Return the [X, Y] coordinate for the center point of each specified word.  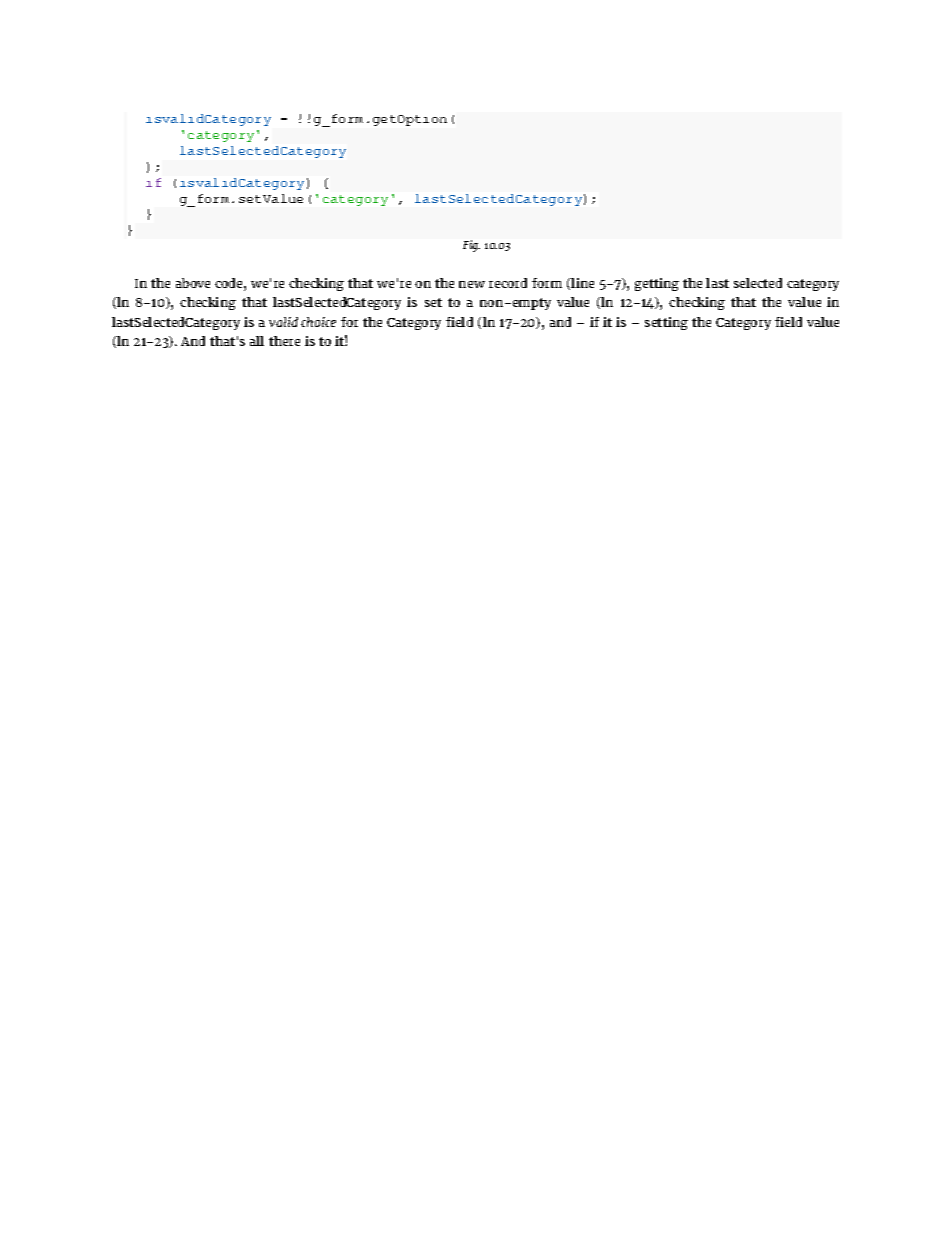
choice [318, 322]
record [508, 283]
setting [666, 323]
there [284, 341]
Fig [471, 246]
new [472, 284]
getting [657, 284]
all [257, 341]
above [193, 283]
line [582, 283]
